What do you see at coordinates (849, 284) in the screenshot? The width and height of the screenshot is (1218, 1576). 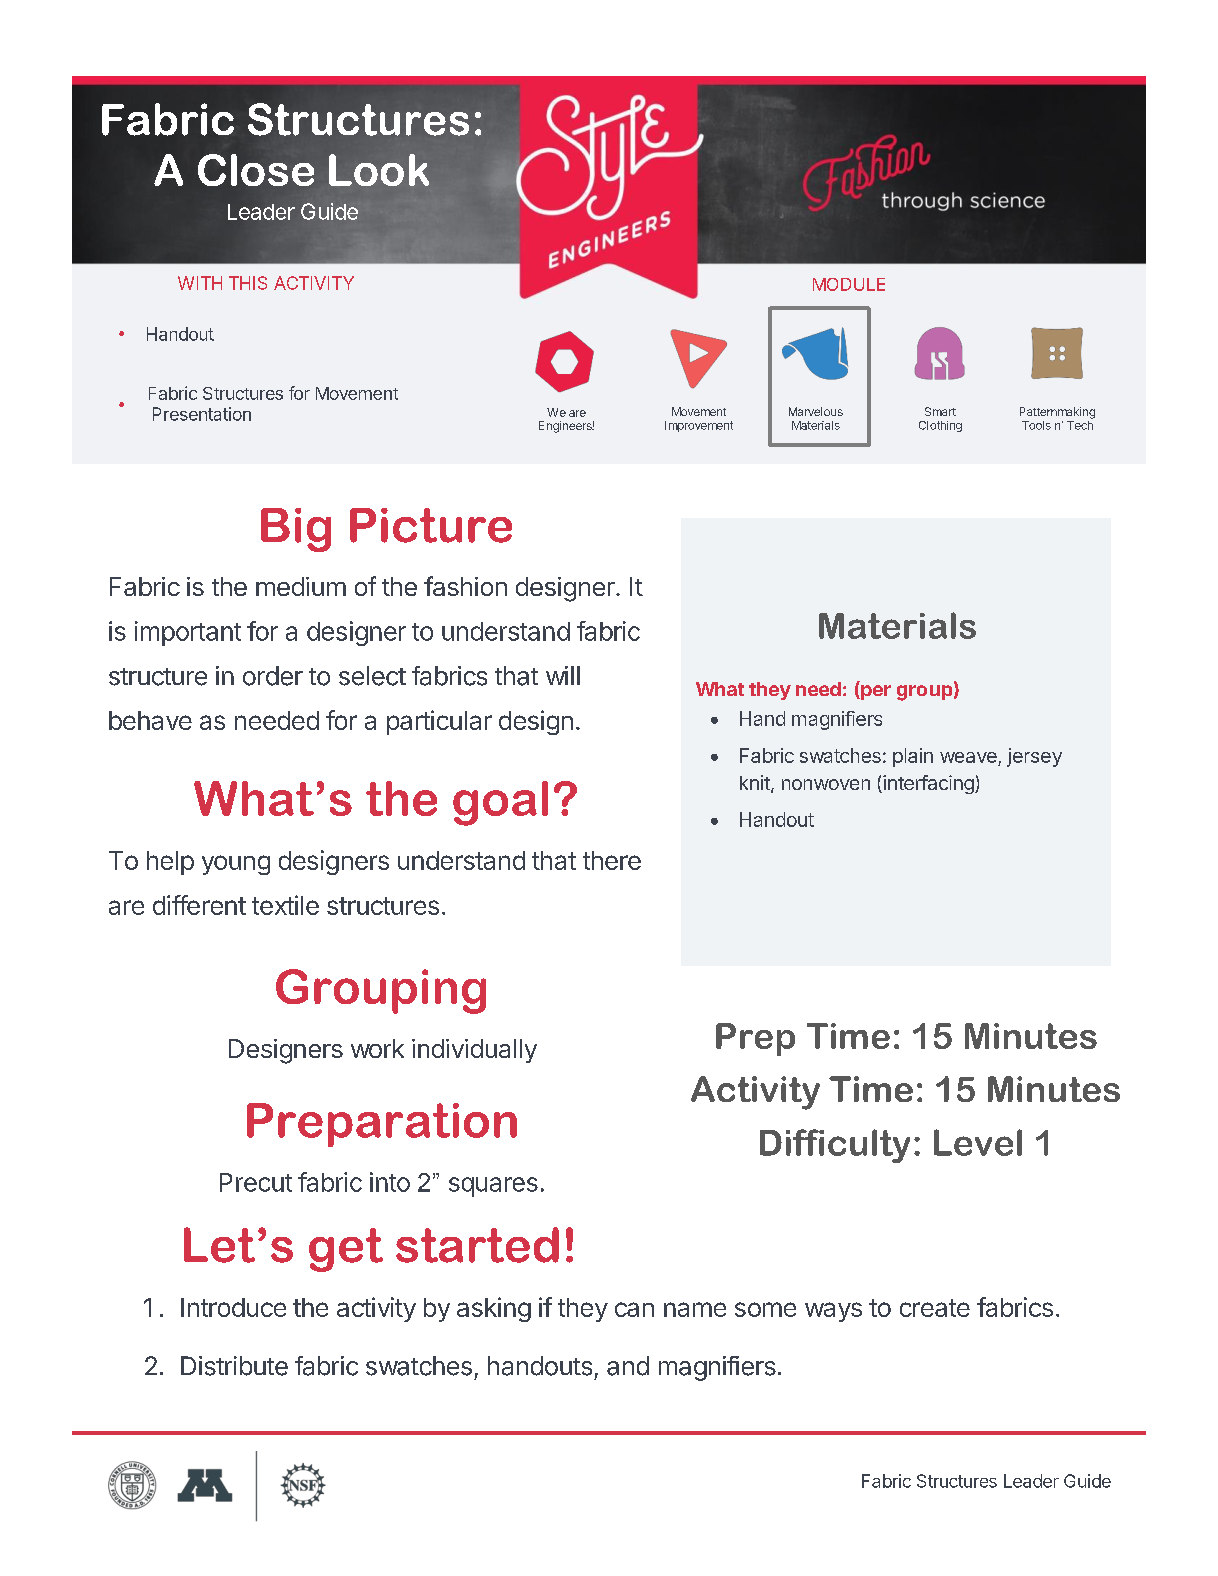 I see `MODULE` at bounding box center [849, 284].
